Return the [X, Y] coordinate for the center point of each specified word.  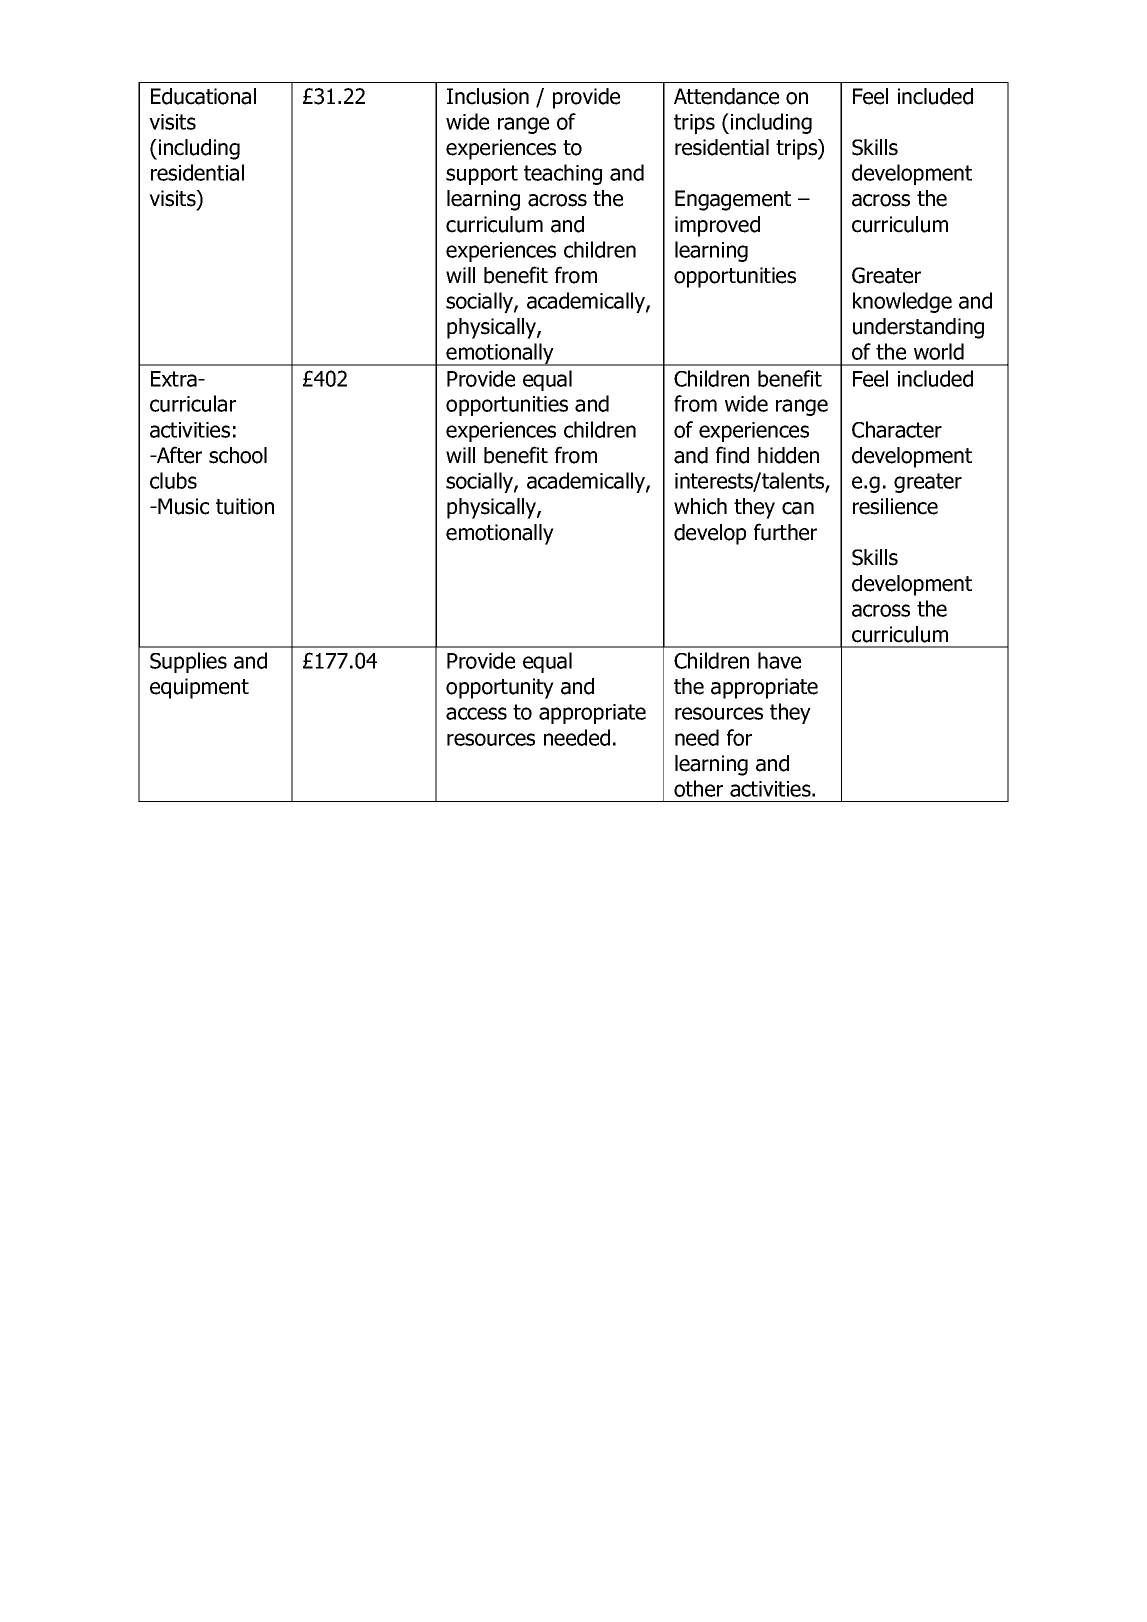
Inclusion [488, 96]
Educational [203, 96]
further [785, 532]
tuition [245, 506]
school [238, 455]
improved [717, 226]
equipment [199, 688]
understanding [918, 328]
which [700, 506]
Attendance [726, 96]
